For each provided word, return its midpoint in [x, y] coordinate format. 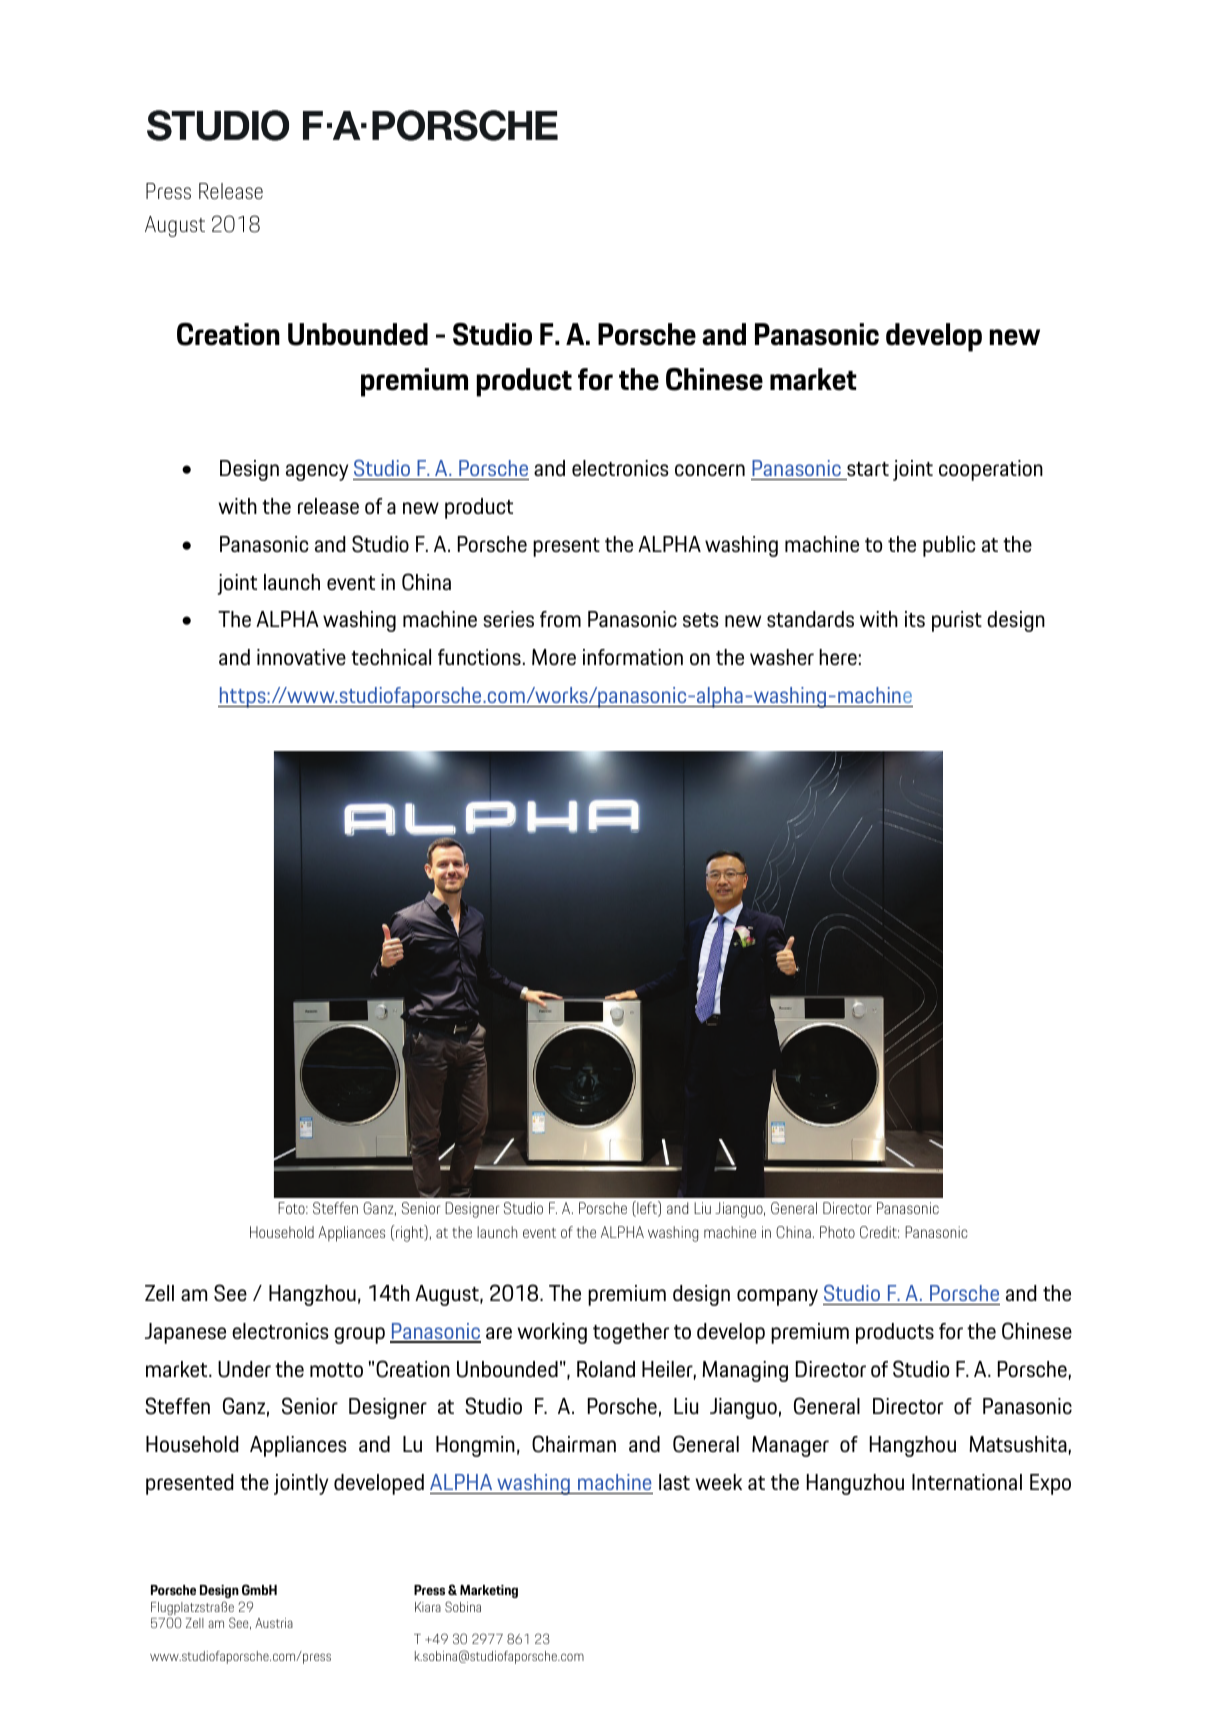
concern [710, 470]
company [777, 1297]
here [838, 657]
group [359, 1335]
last [674, 1482]
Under [244, 1369]
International [967, 1482]
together [631, 1333]
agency [317, 472]
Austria [274, 1623]
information [633, 657]
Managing [745, 1371]
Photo [837, 1232]
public [949, 546]
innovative [301, 657]
